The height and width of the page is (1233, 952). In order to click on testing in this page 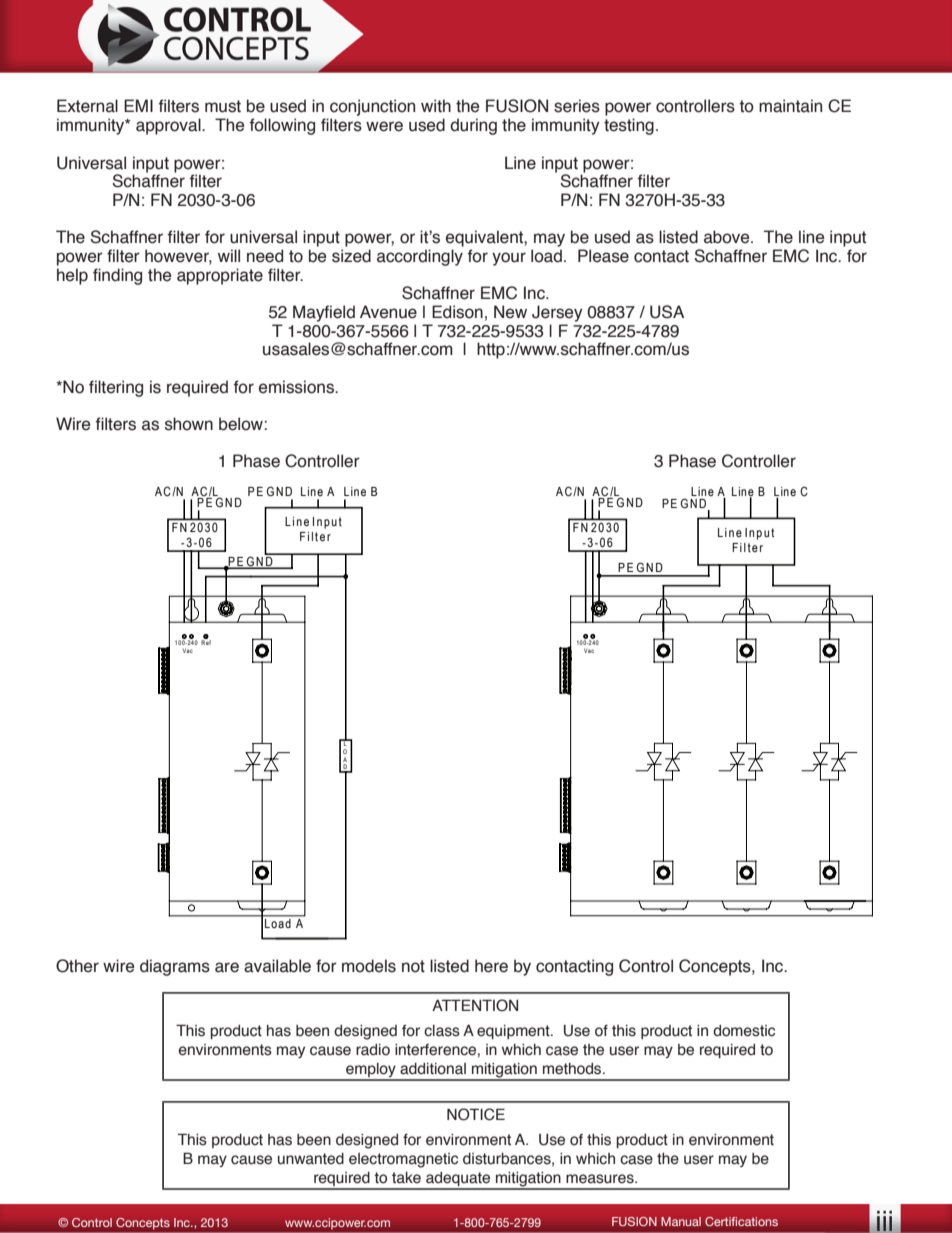, I will do `click(629, 126)`.
